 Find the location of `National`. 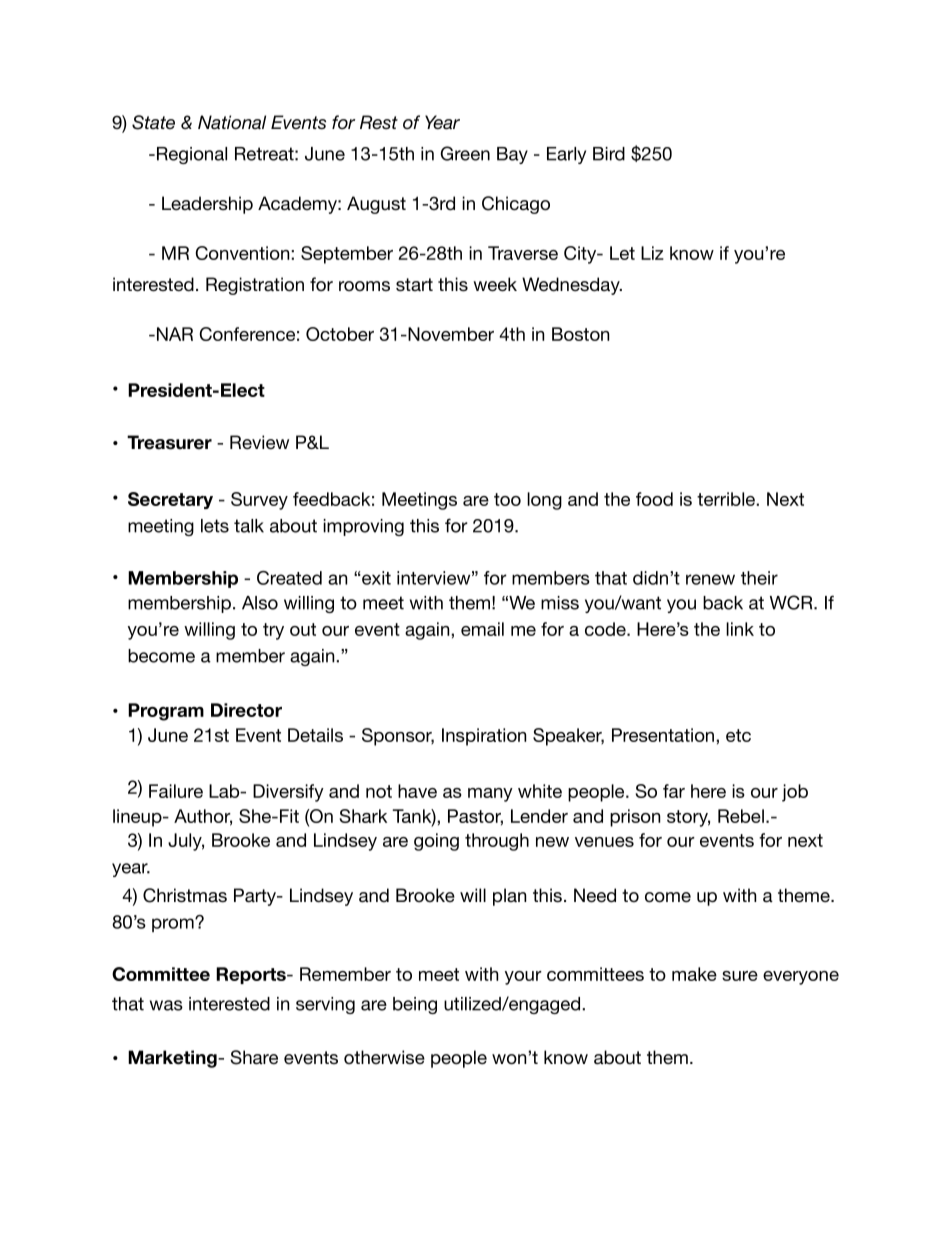

National is located at coordinates (232, 122).
